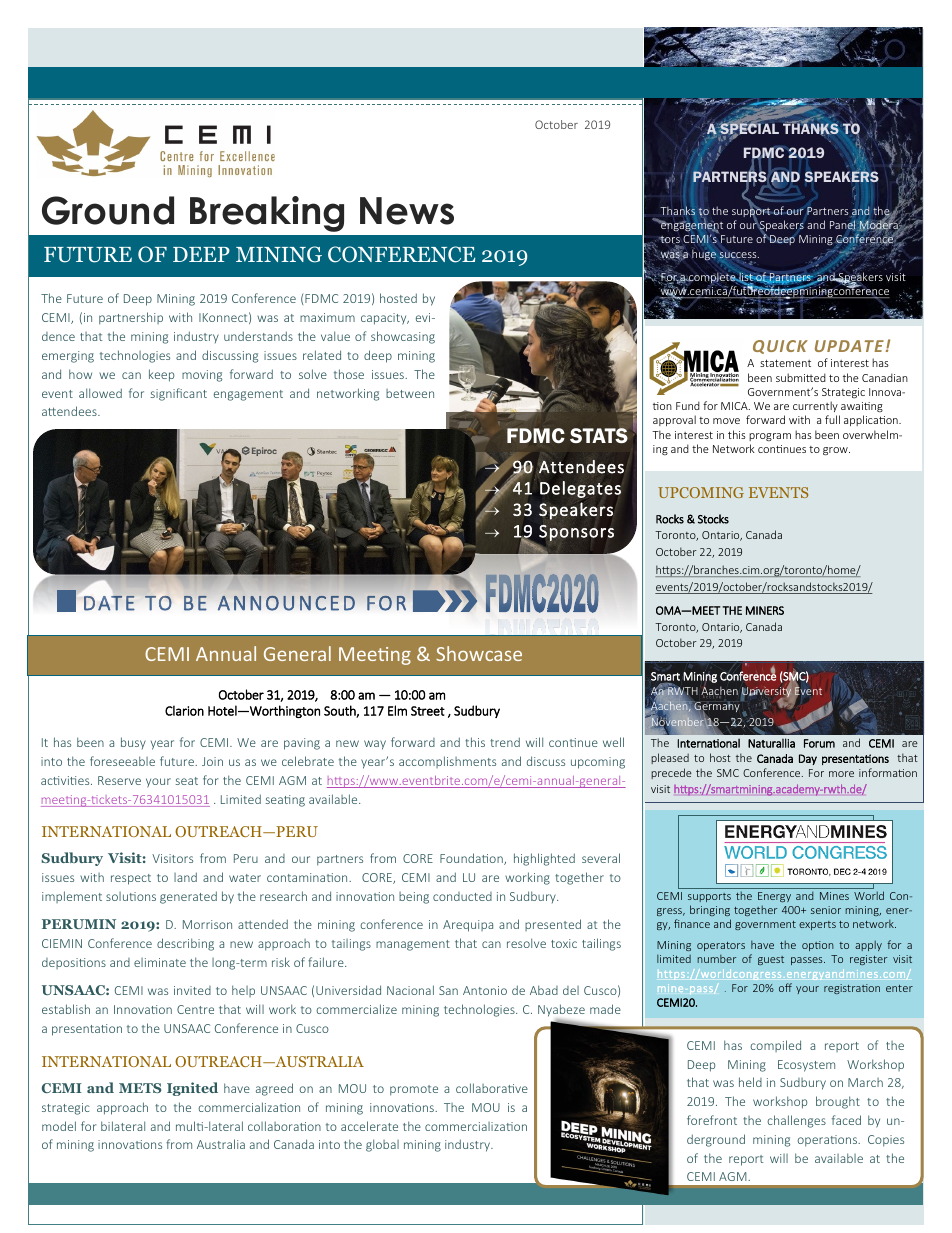  I want to click on challenges, so click(796, 1121).
